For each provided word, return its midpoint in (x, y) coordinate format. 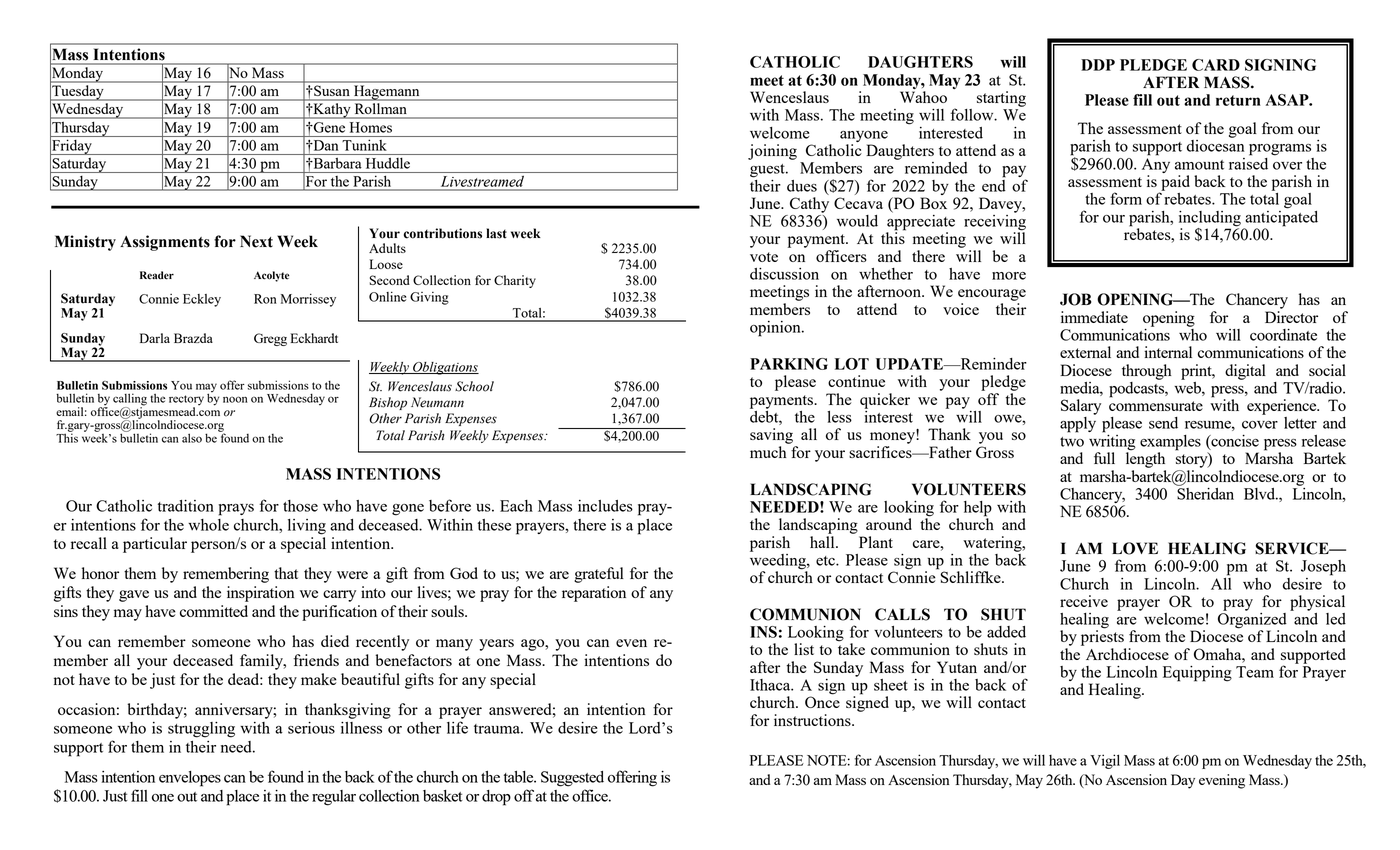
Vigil (1105, 761)
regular (334, 798)
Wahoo (923, 97)
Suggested (572, 779)
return (1238, 100)
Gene (328, 127)
